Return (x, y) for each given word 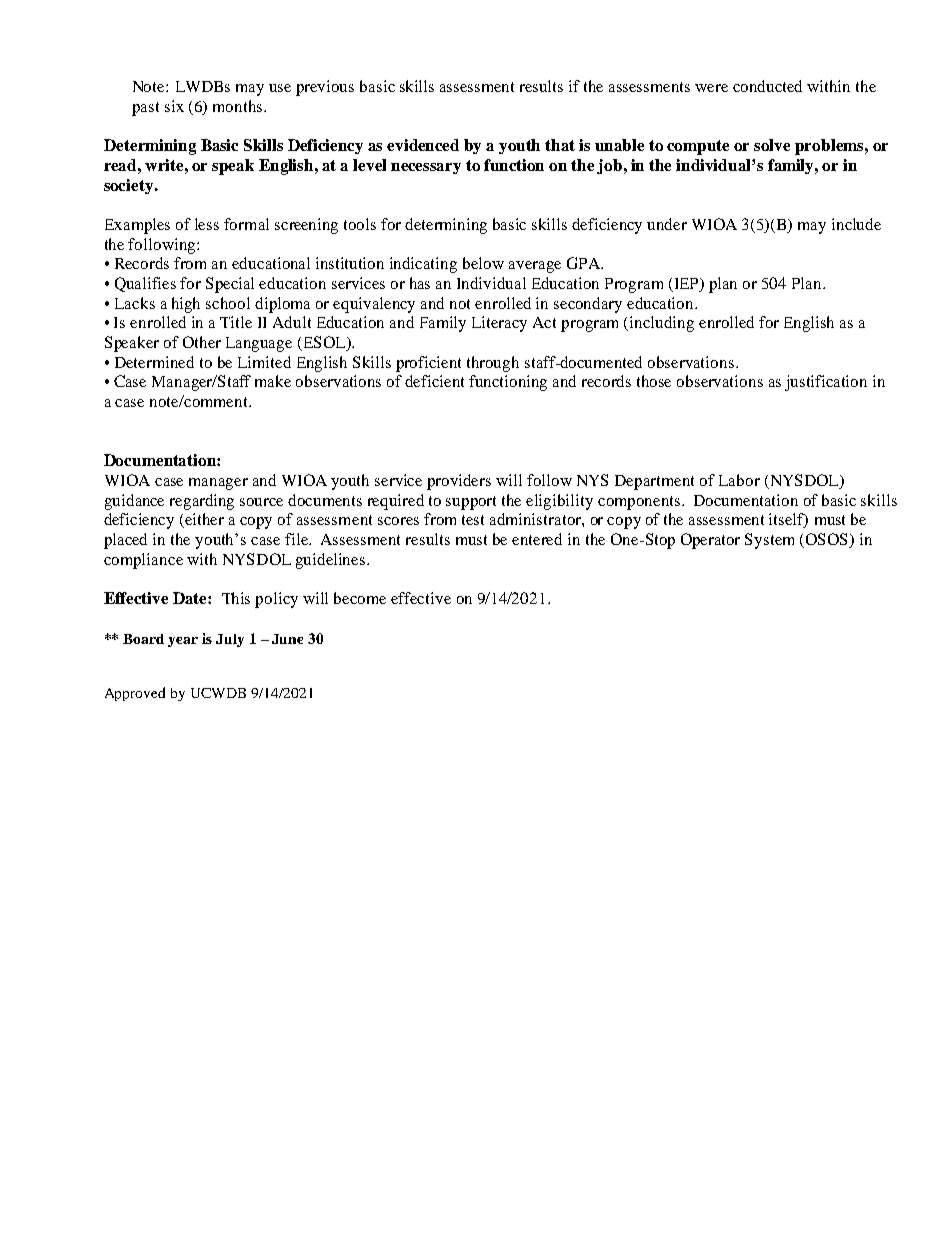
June (287, 639)
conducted (767, 86)
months (239, 106)
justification (826, 383)
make (273, 381)
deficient (434, 381)
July (230, 640)
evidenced (423, 145)
